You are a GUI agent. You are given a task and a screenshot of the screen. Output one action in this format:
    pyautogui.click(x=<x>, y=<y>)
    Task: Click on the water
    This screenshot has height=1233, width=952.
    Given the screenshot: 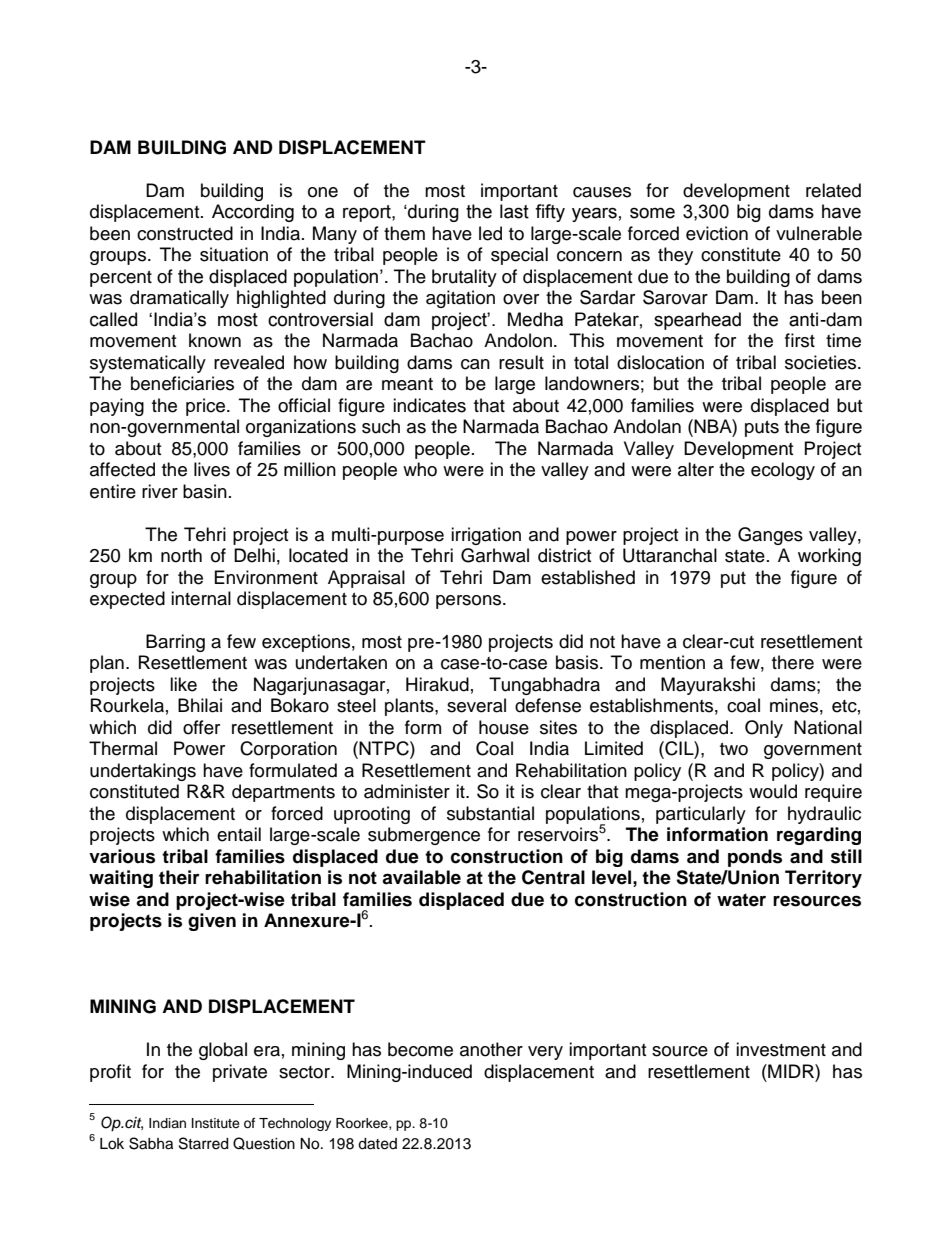 What is the action you would take?
    pyautogui.click(x=741, y=900)
